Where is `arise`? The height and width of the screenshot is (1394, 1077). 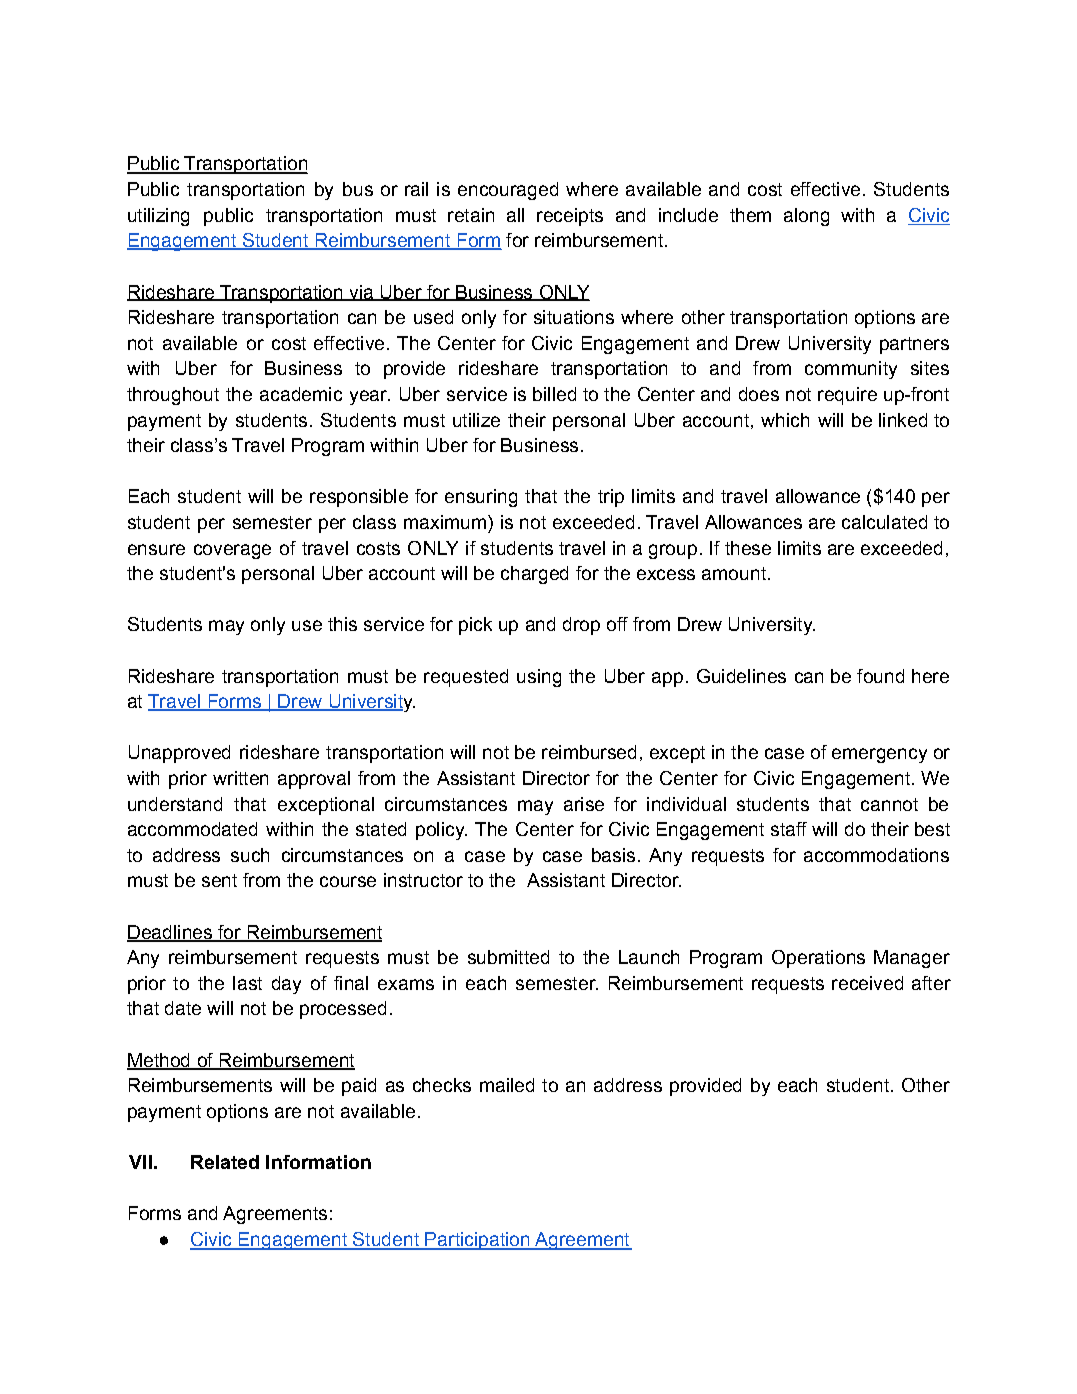
arise is located at coordinates (584, 804).
